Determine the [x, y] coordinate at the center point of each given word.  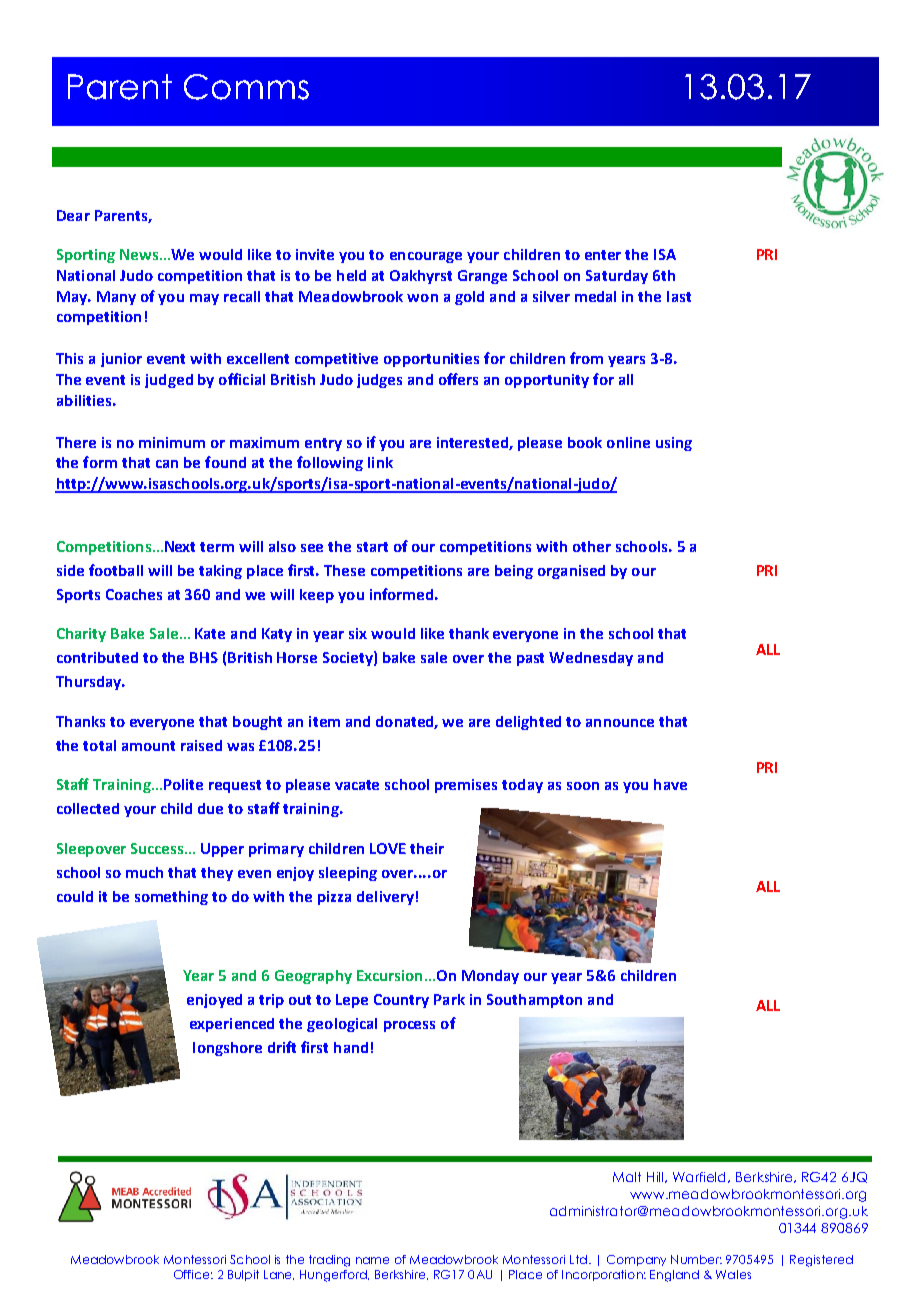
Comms [246, 87]
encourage [426, 257]
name [372, 1260]
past [530, 659]
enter [603, 255]
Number [696, 1259]
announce [620, 723]
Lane [279, 1275]
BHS [204, 657]
